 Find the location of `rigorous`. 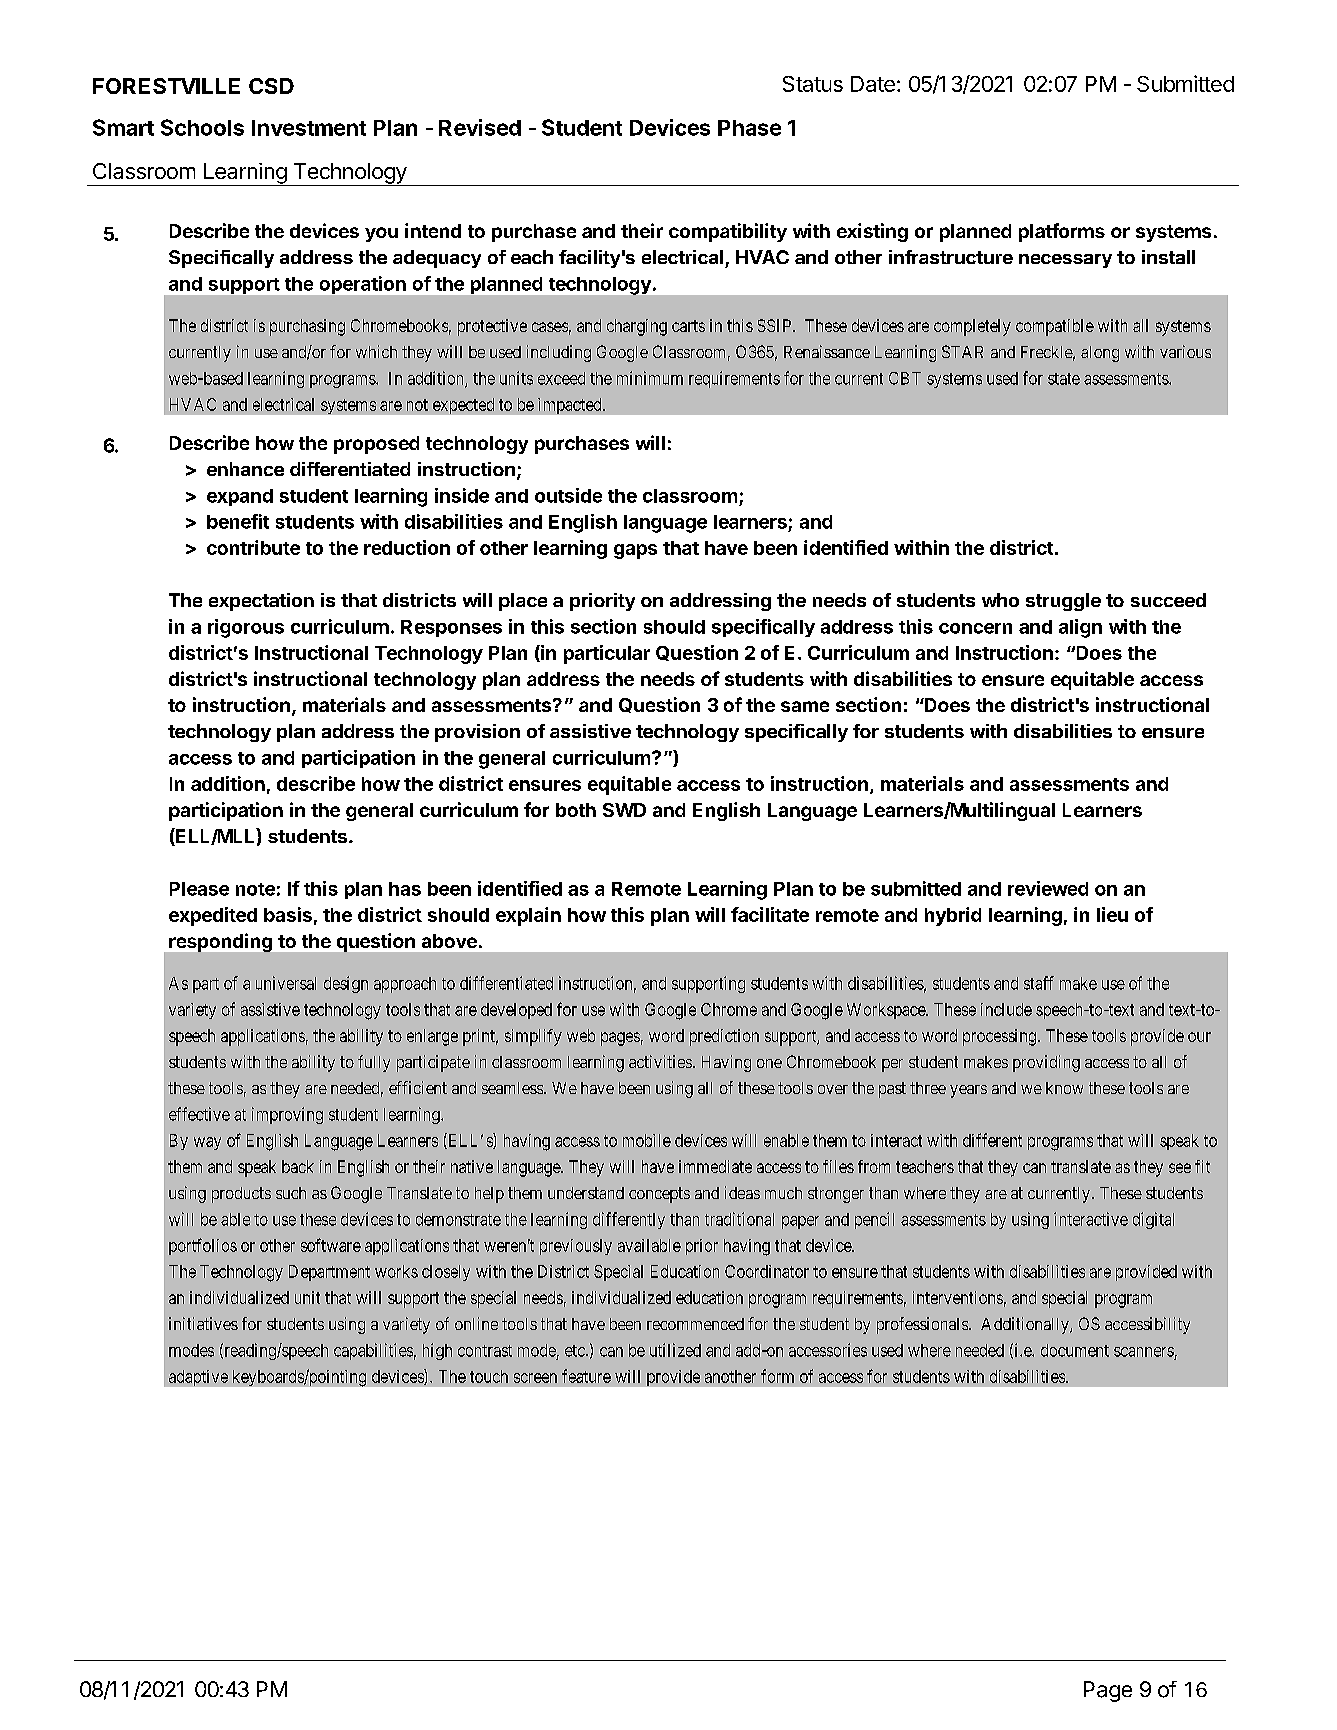

rigorous is located at coordinates (246, 628).
